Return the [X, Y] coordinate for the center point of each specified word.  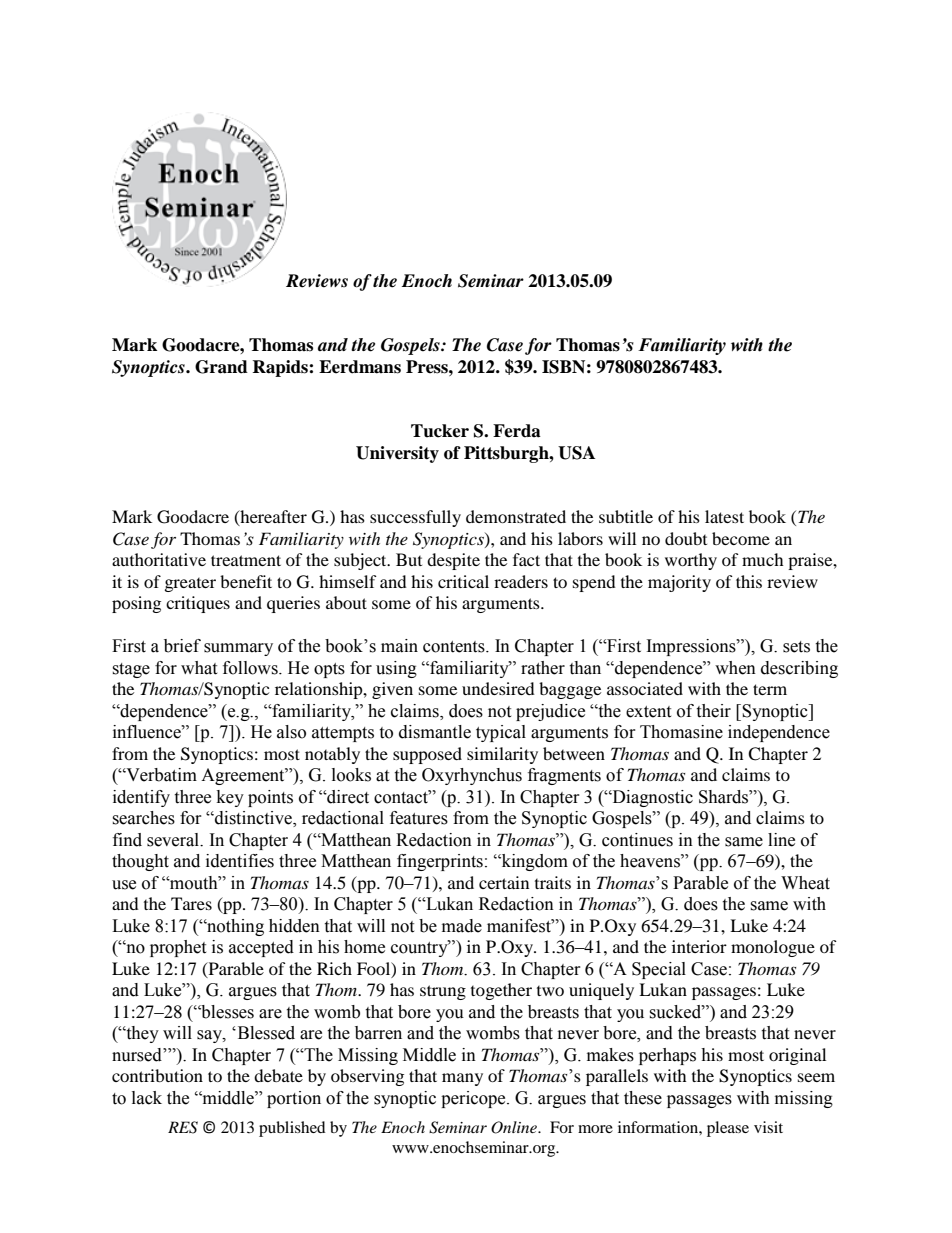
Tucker [440, 431]
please [728, 1129]
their [713, 711]
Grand [221, 367]
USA [576, 453]
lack [147, 1098]
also [291, 732]
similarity [502, 755]
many [462, 1079]
